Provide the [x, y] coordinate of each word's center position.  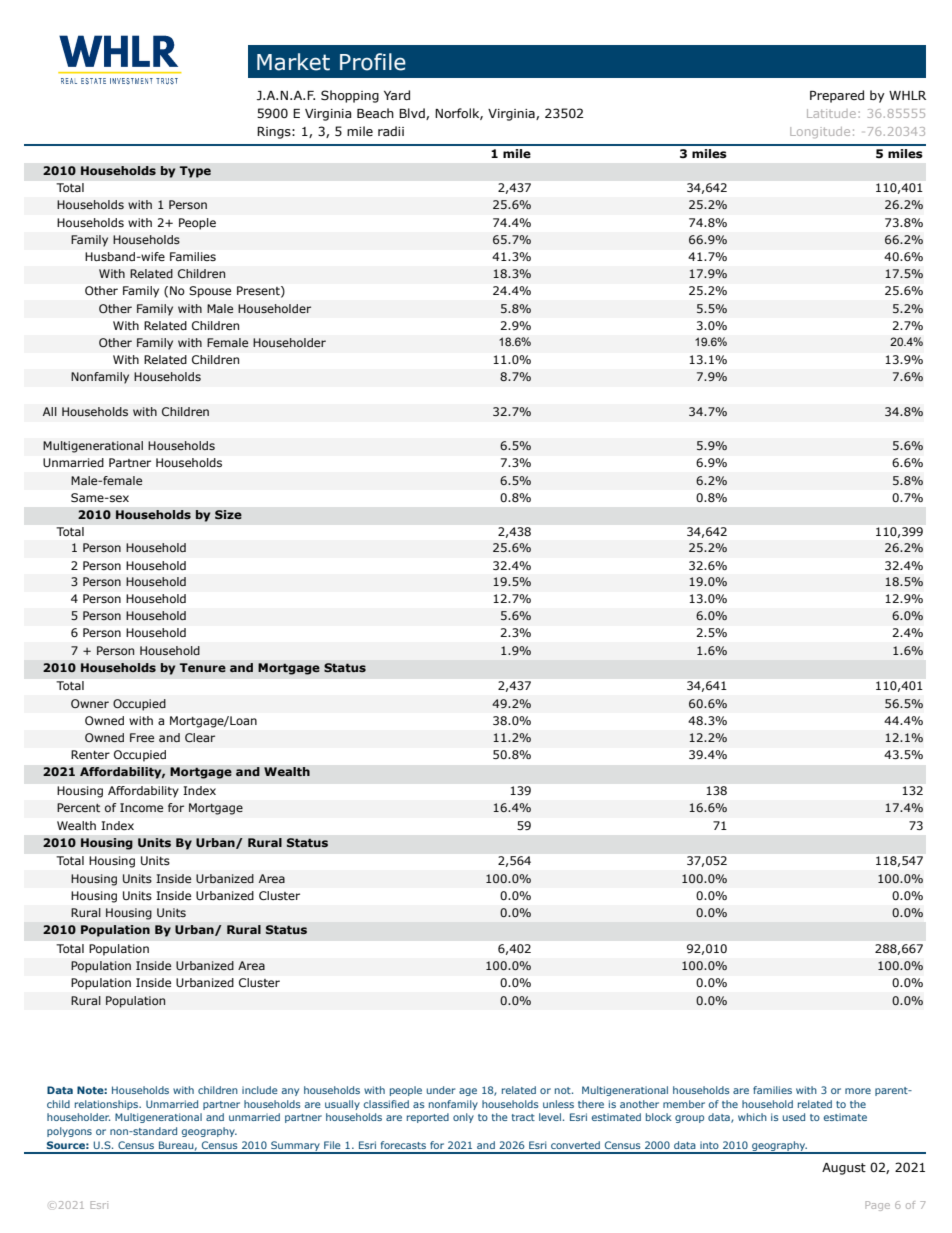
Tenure [202, 667]
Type [195, 172]
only [463, 1118]
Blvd [413, 114]
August [844, 1169]
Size [228, 515]
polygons [69, 1132]
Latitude [831, 113]
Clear [200, 737]
